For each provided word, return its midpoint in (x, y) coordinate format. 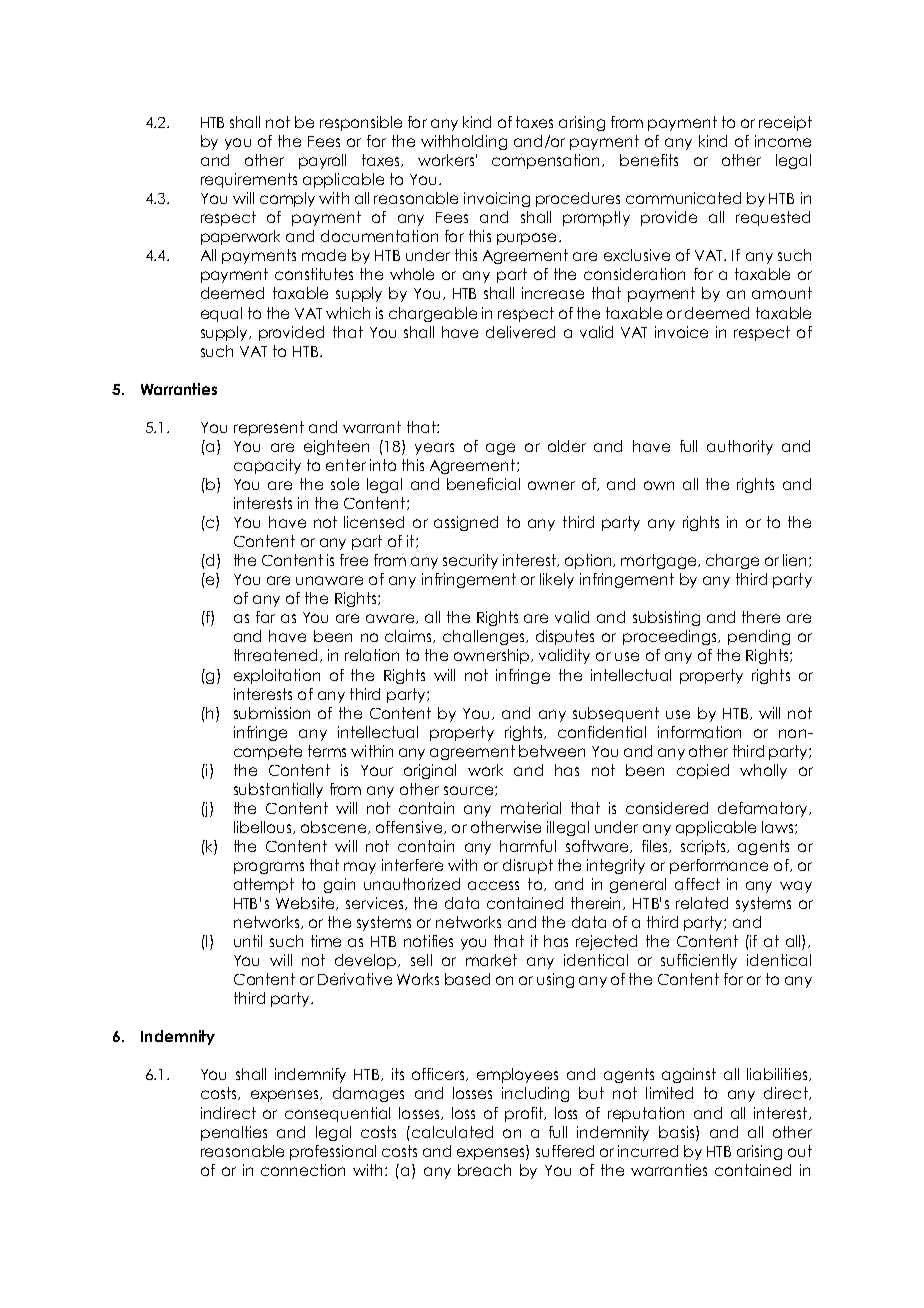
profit (525, 1114)
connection (303, 1170)
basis (678, 1133)
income (783, 141)
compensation (547, 161)
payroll (322, 161)
